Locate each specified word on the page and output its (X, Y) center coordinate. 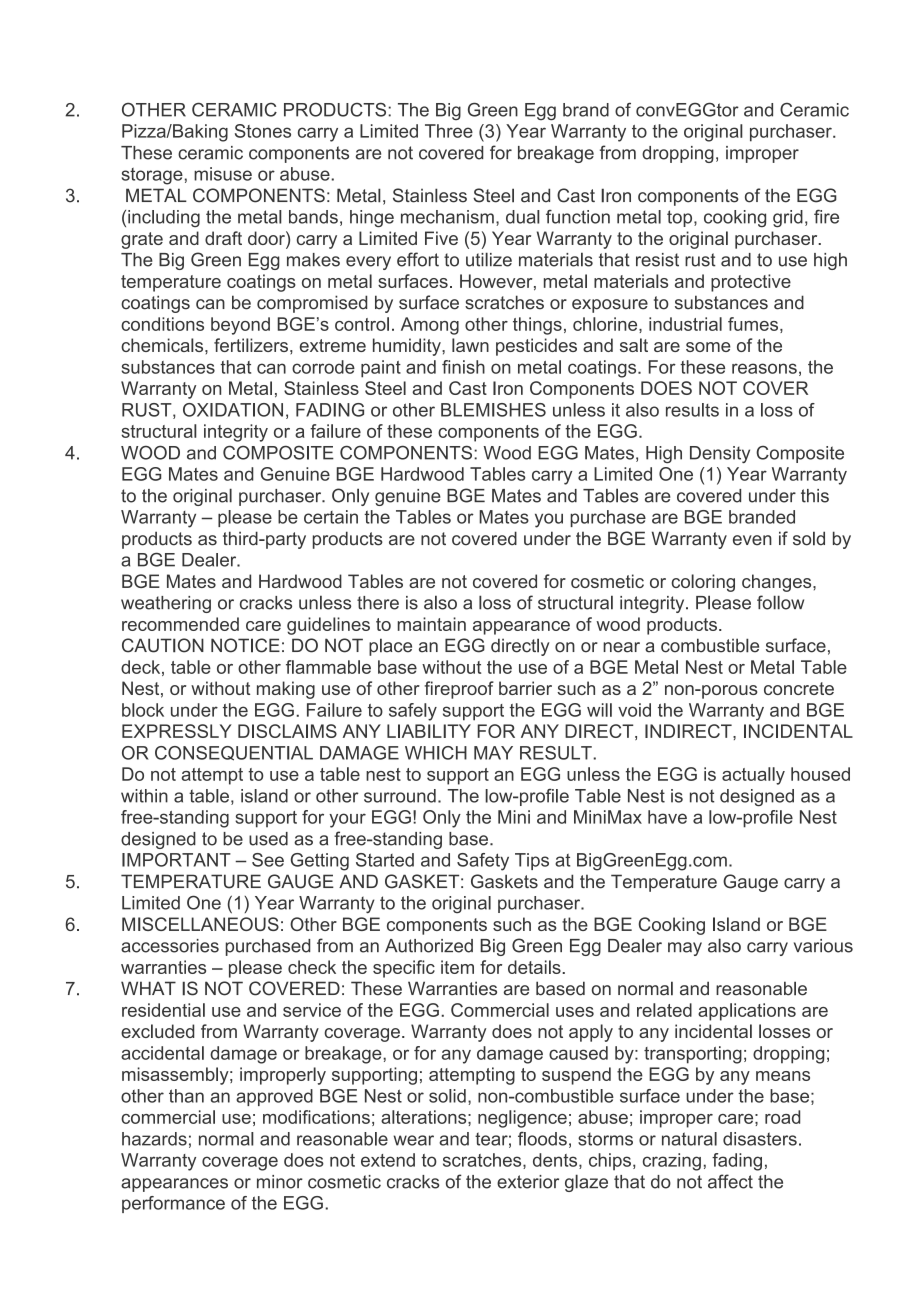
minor (280, 1182)
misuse (223, 174)
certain (331, 517)
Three (449, 131)
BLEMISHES (493, 410)
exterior (528, 1182)
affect (730, 1181)
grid (788, 219)
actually (753, 776)
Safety (483, 862)
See (268, 860)
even (752, 540)
